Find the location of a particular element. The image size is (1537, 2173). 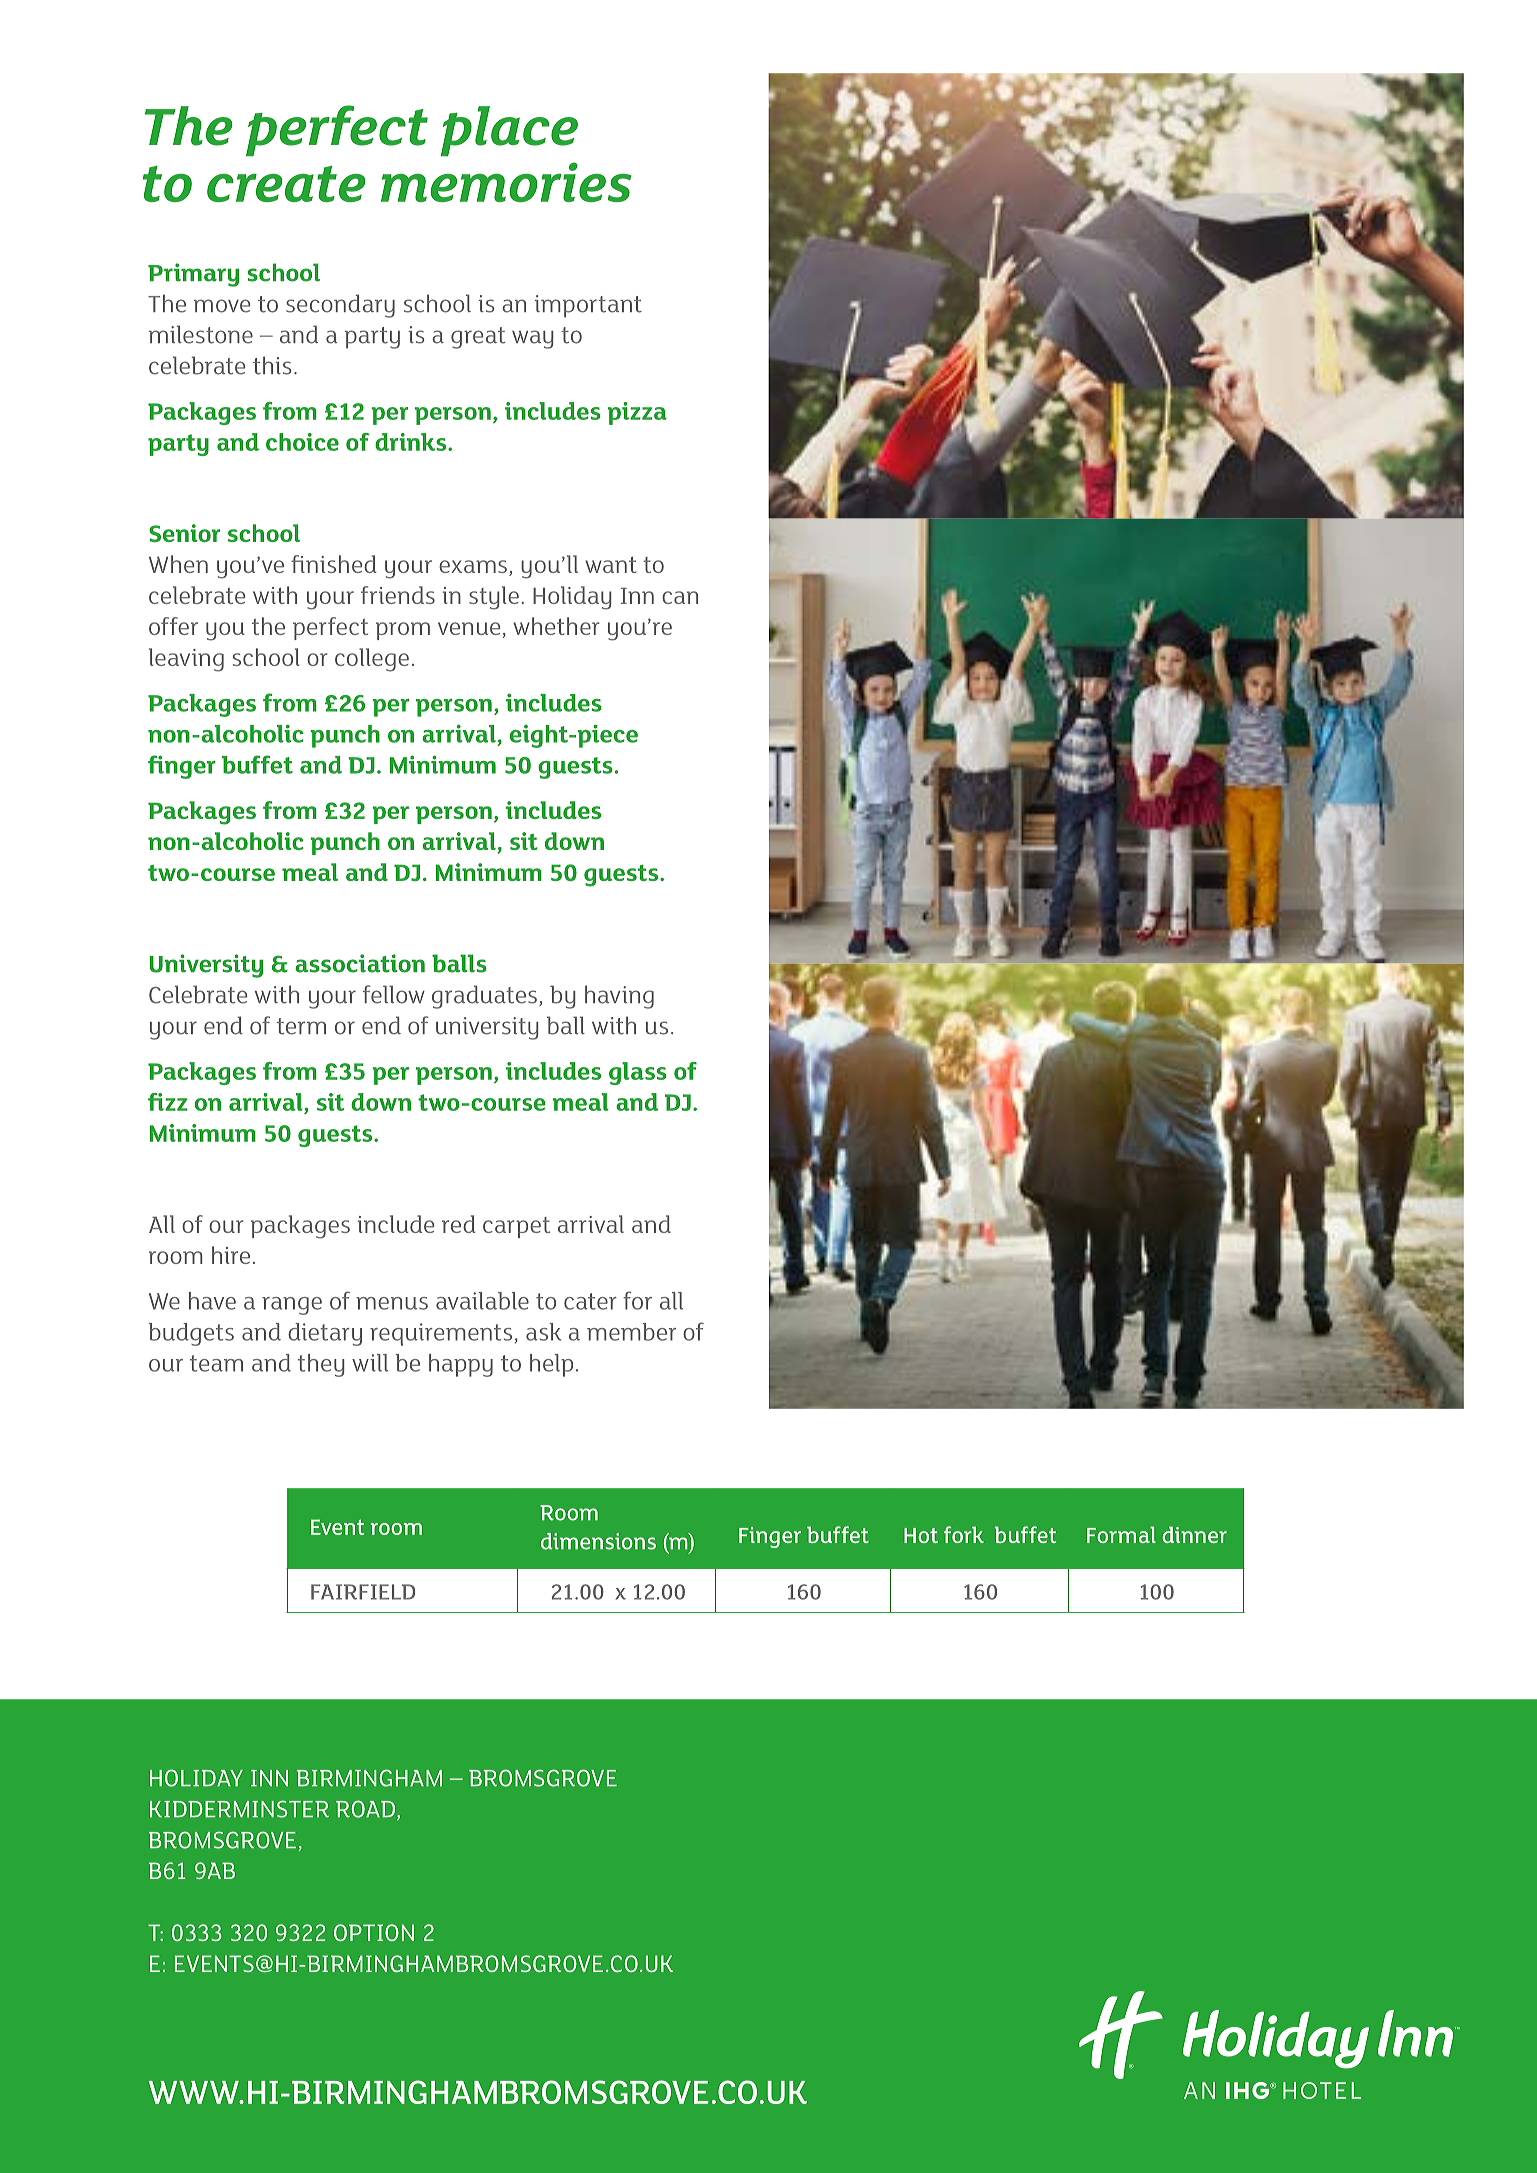

want is located at coordinates (611, 565).
